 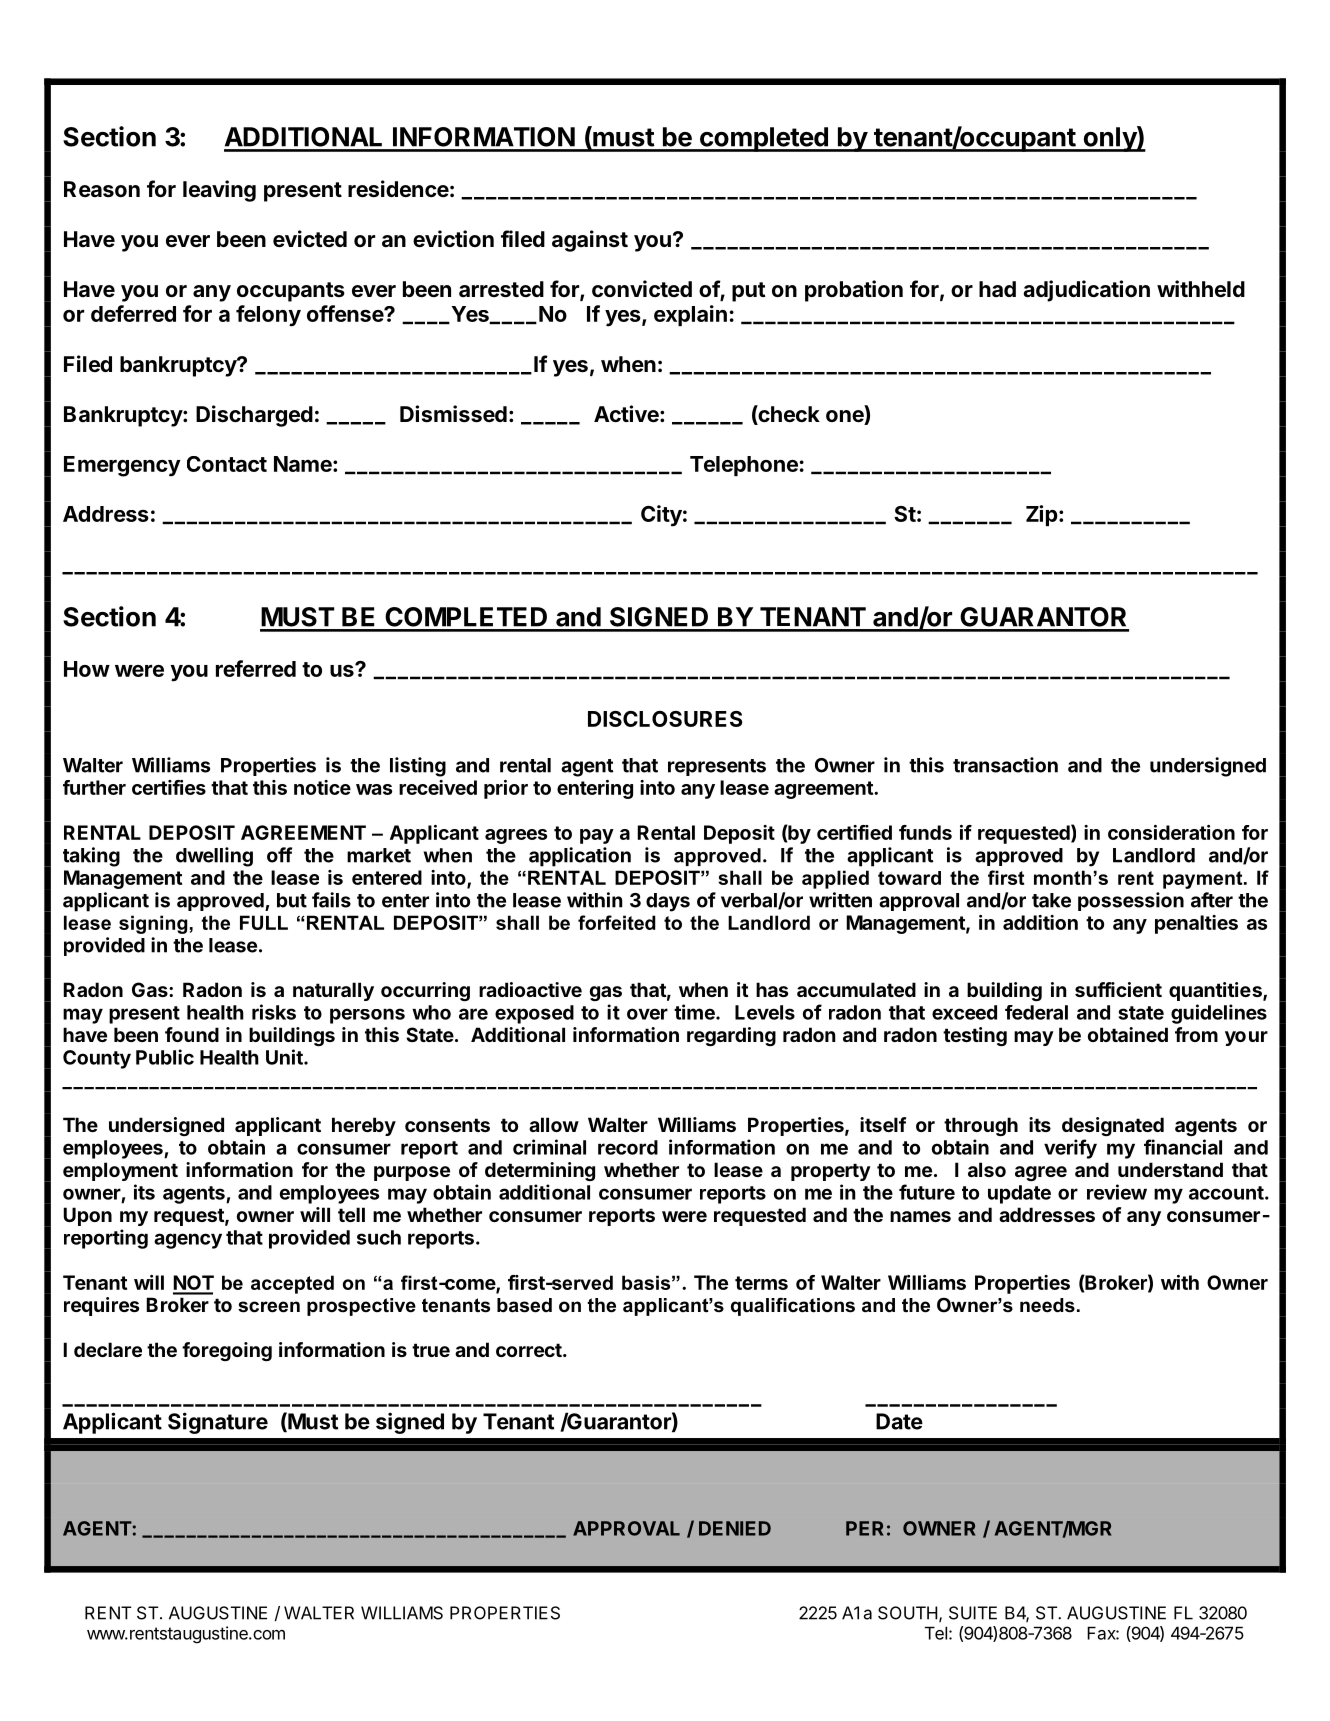 I want to click on screen, so click(x=269, y=1307).
